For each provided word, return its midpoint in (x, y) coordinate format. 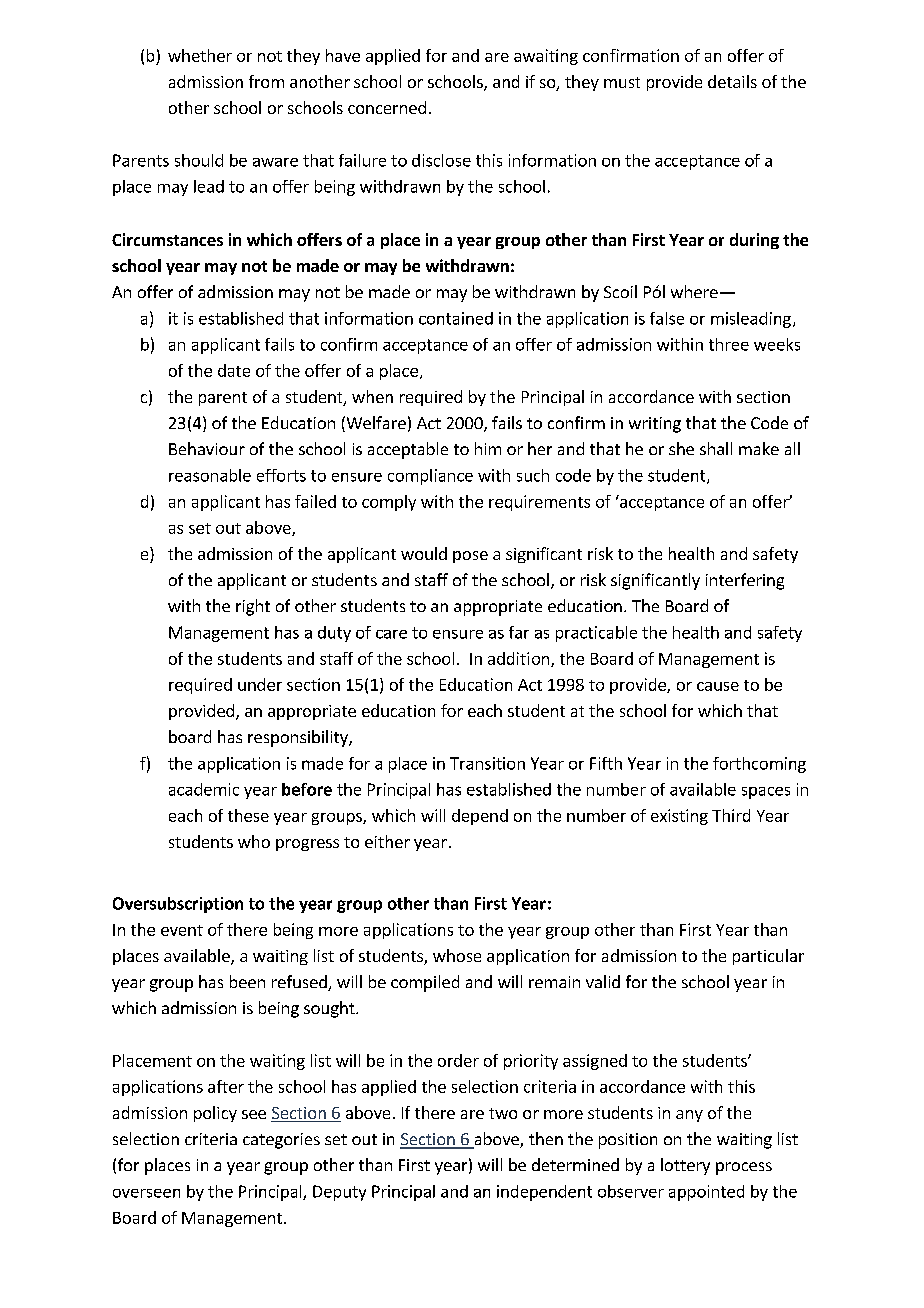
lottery (685, 1166)
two (503, 1113)
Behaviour (207, 448)
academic (204, 789)
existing (679, 817)
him (488, 448)
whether (200, 55)
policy (215, 1114)
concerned (387, 107)
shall (716, 448)
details (732, 81)
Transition (487, 763)
